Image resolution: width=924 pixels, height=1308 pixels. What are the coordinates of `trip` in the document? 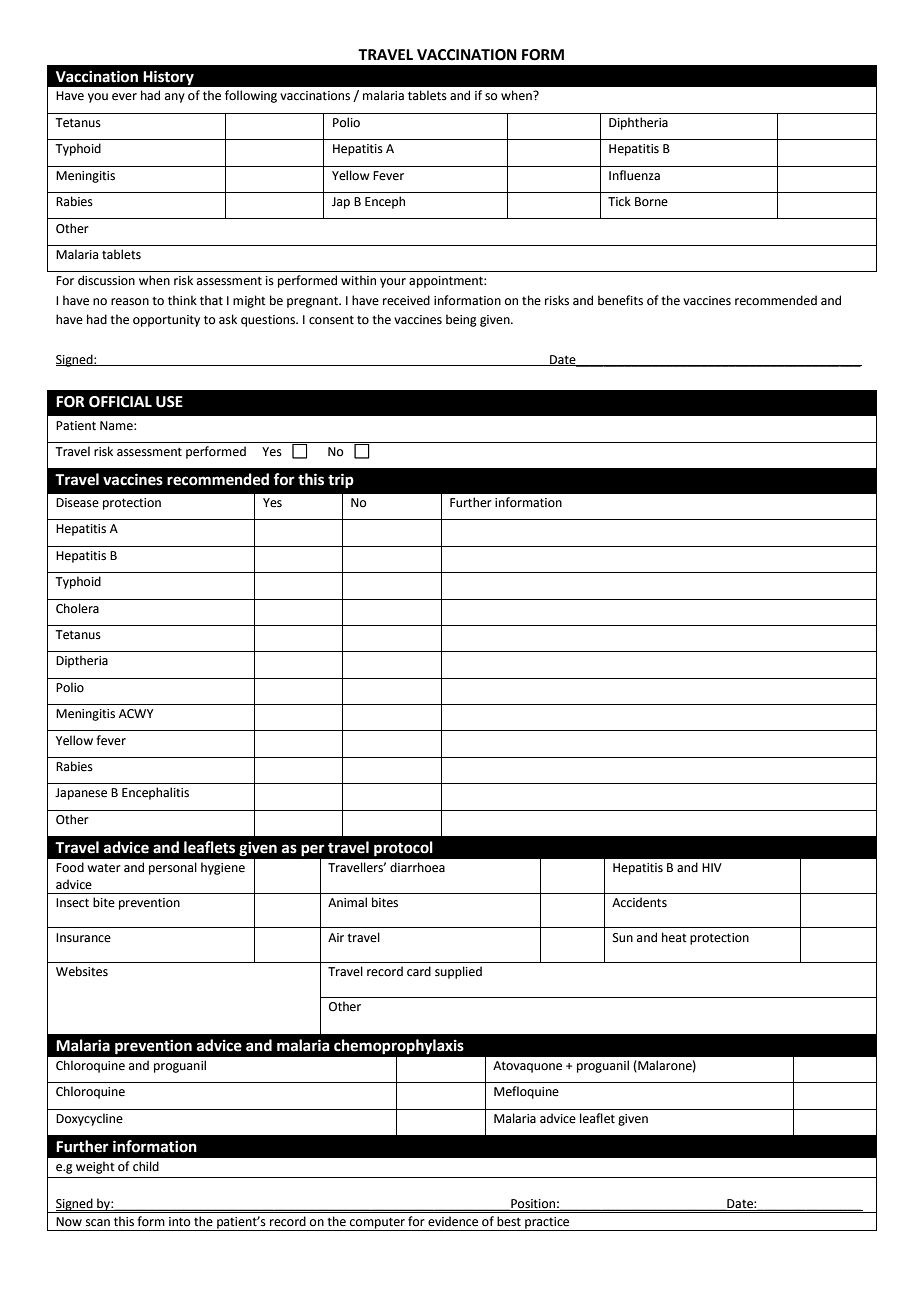 It's located at (341, 481).
